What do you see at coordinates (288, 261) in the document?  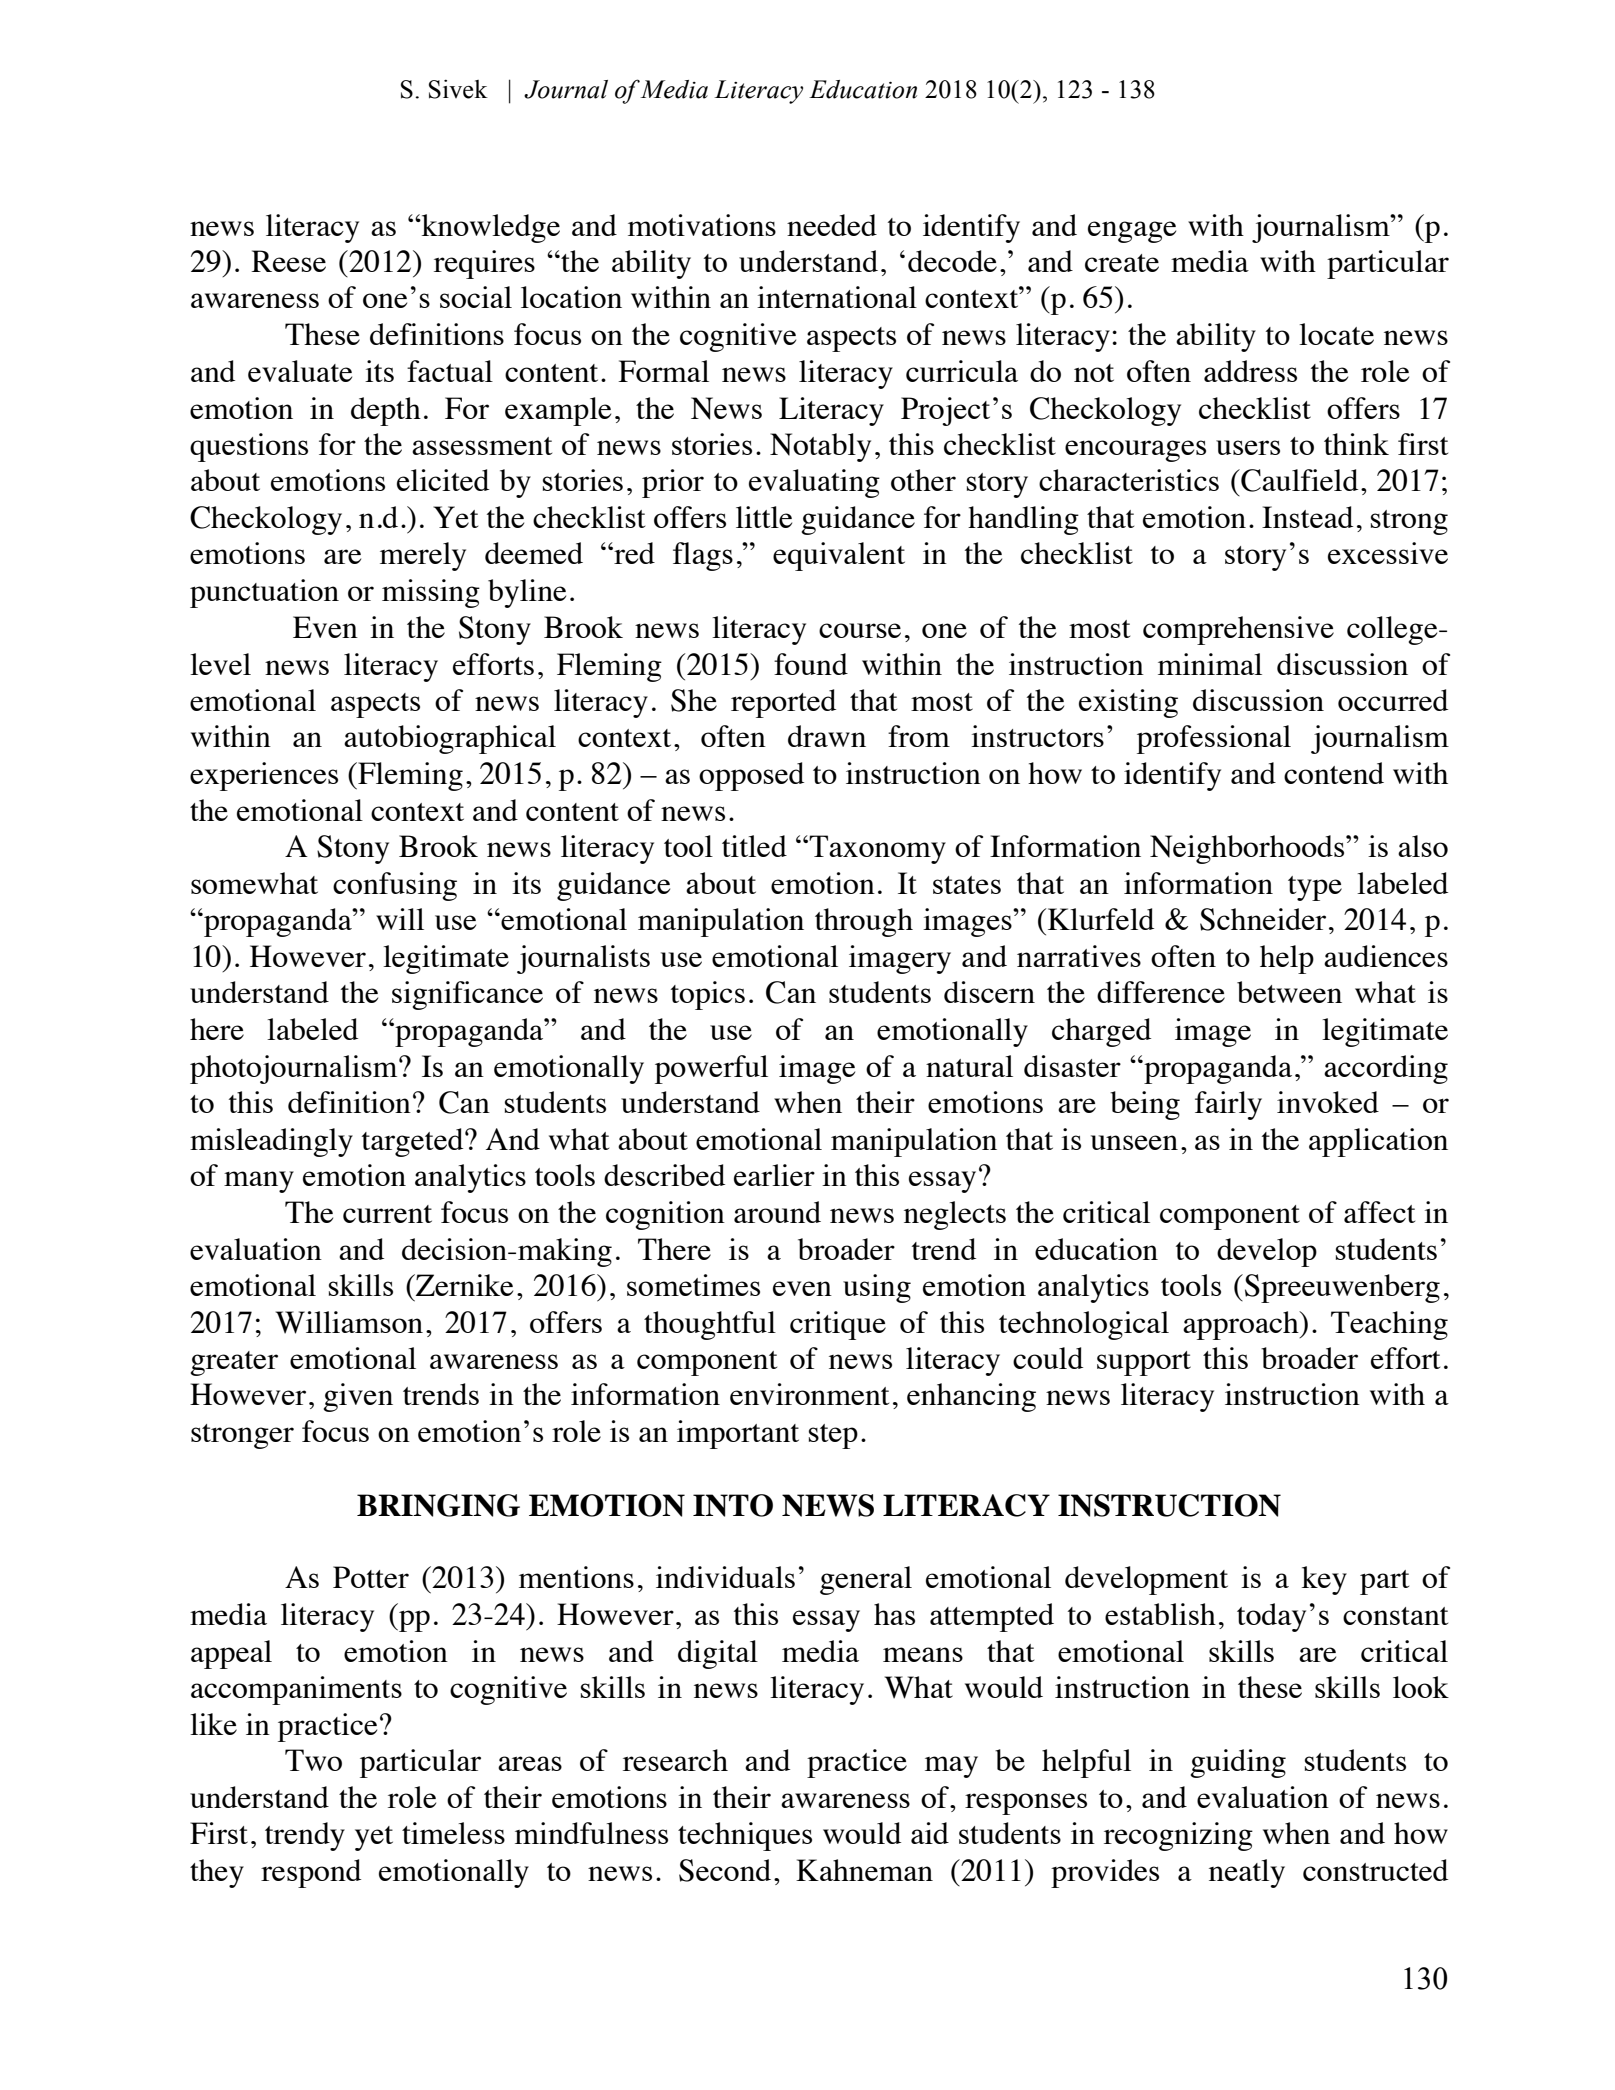 I see `Reese` at bounding box center [288, 261].
